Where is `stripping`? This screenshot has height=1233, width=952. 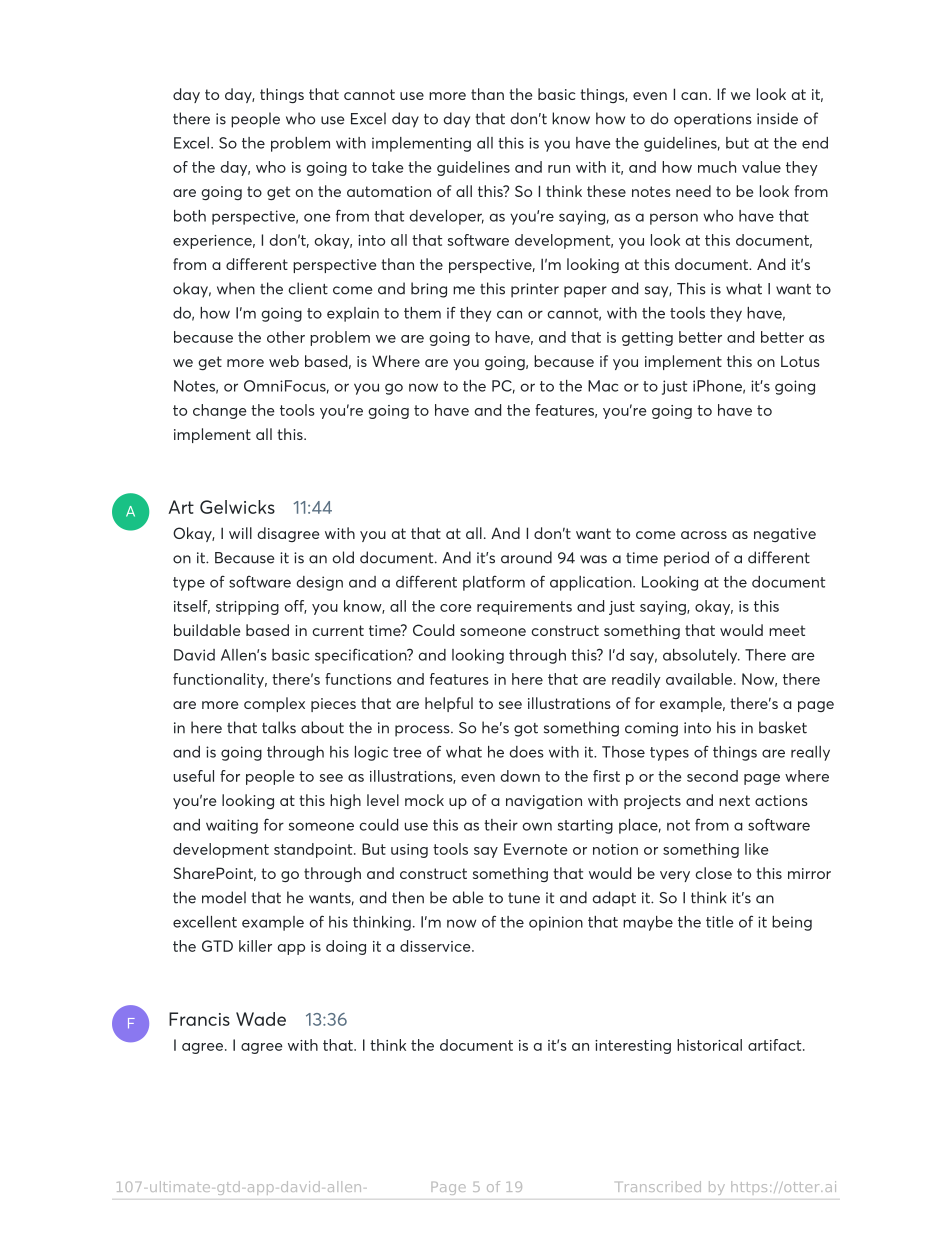
stripping is located at coordinates (247, 608).
